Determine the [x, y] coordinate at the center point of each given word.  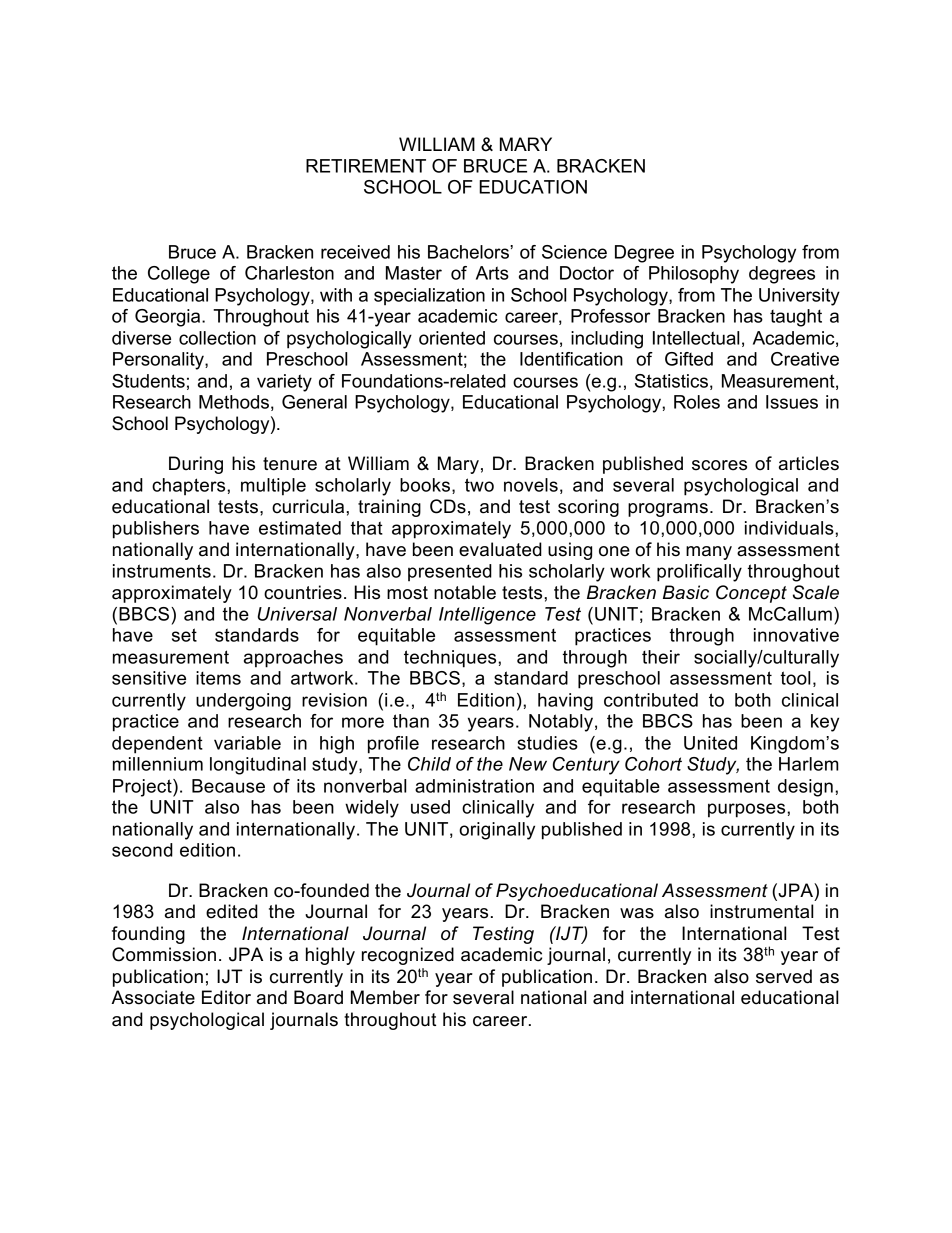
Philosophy [694, 275]
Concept [751, 594]
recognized [408, 956]
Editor [226, 997]
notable [465, 592]
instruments [162, 571]
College [179, 275]
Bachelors [469, 252]
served [784, 976]
